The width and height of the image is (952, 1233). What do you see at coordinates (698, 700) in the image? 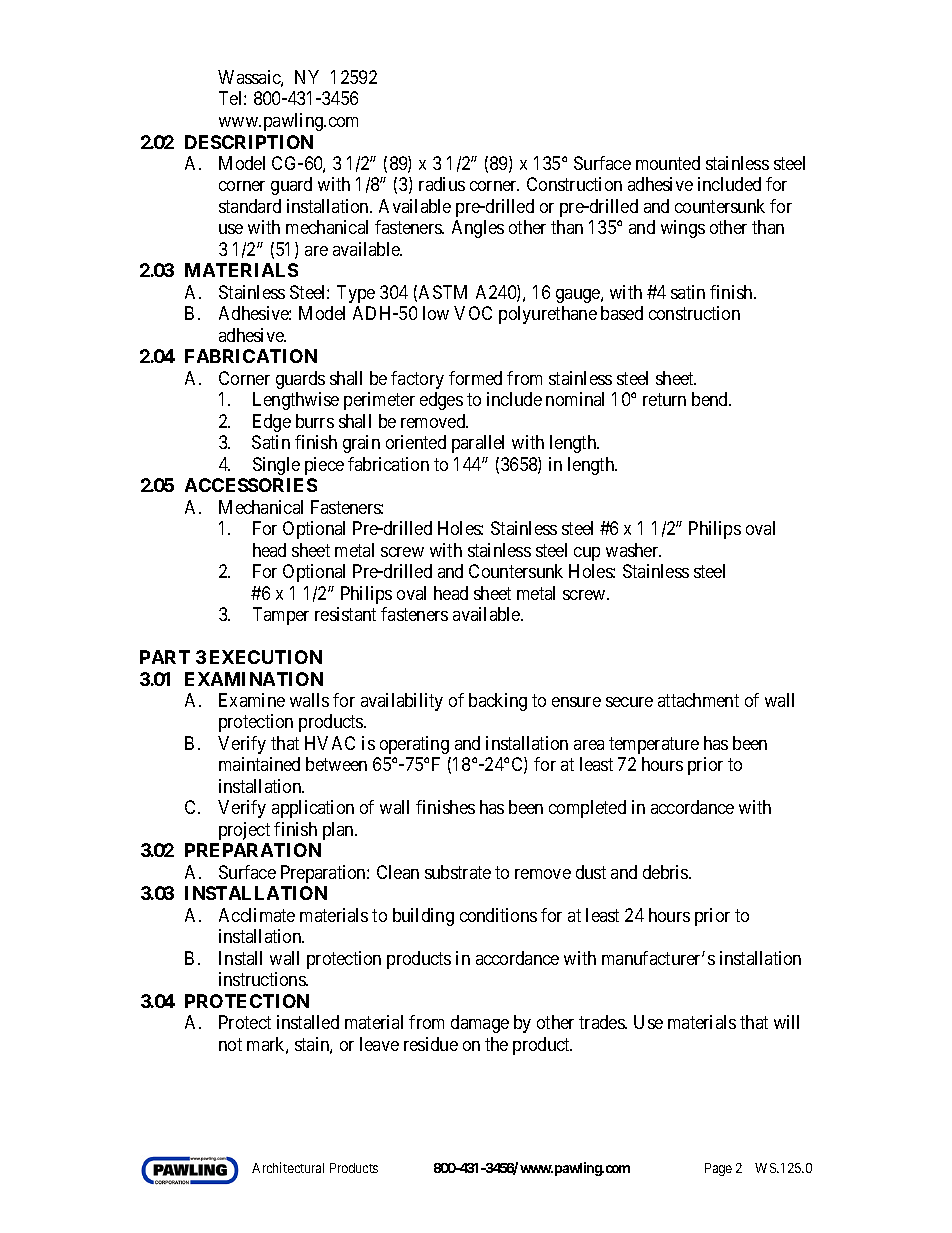
I see `attachment` at bounding box center [698, 700].
